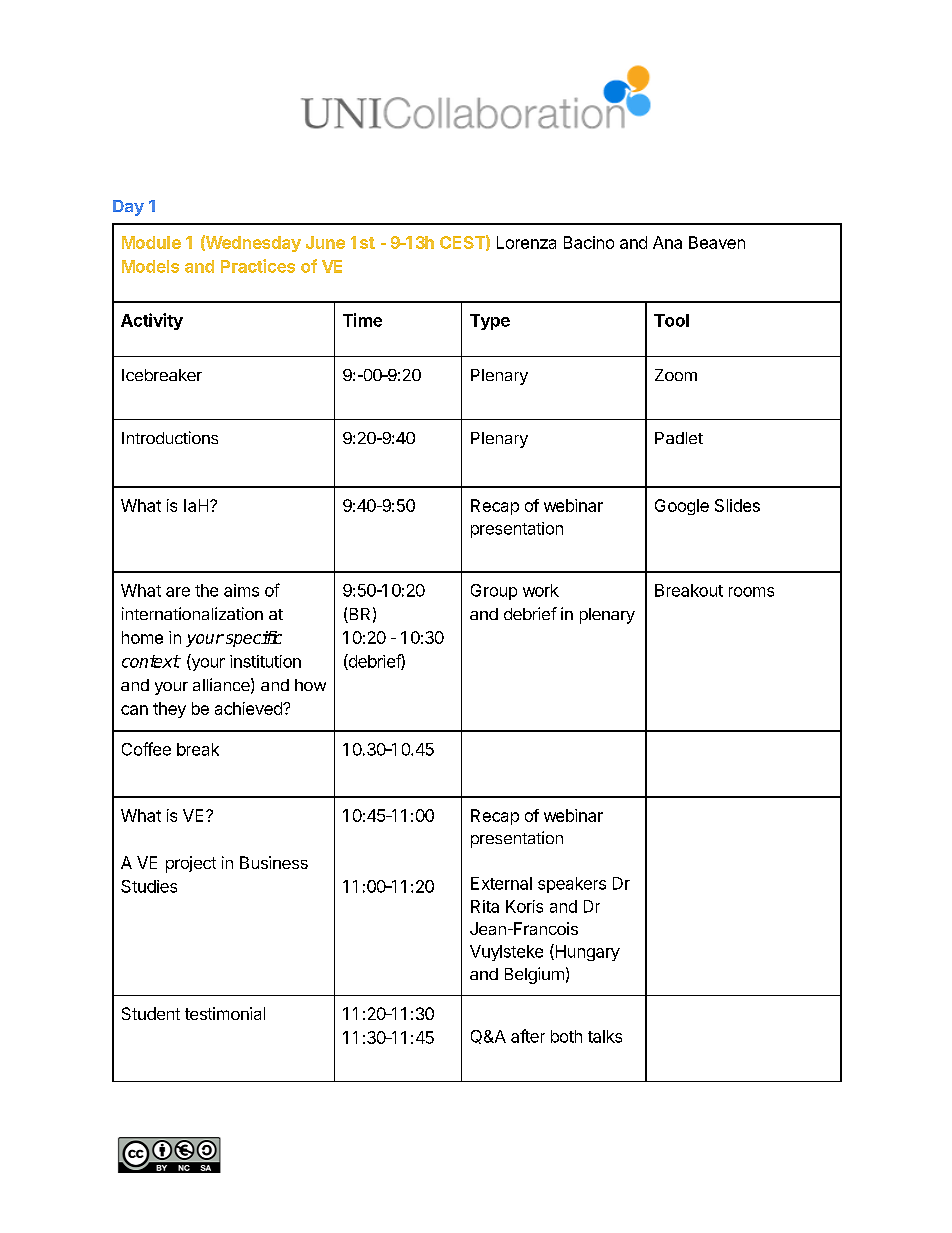 This image has width=952, height=1233. What do you see at coordinates (501, 883) in the image?
I see `External` at bounding box center [501, 883].
